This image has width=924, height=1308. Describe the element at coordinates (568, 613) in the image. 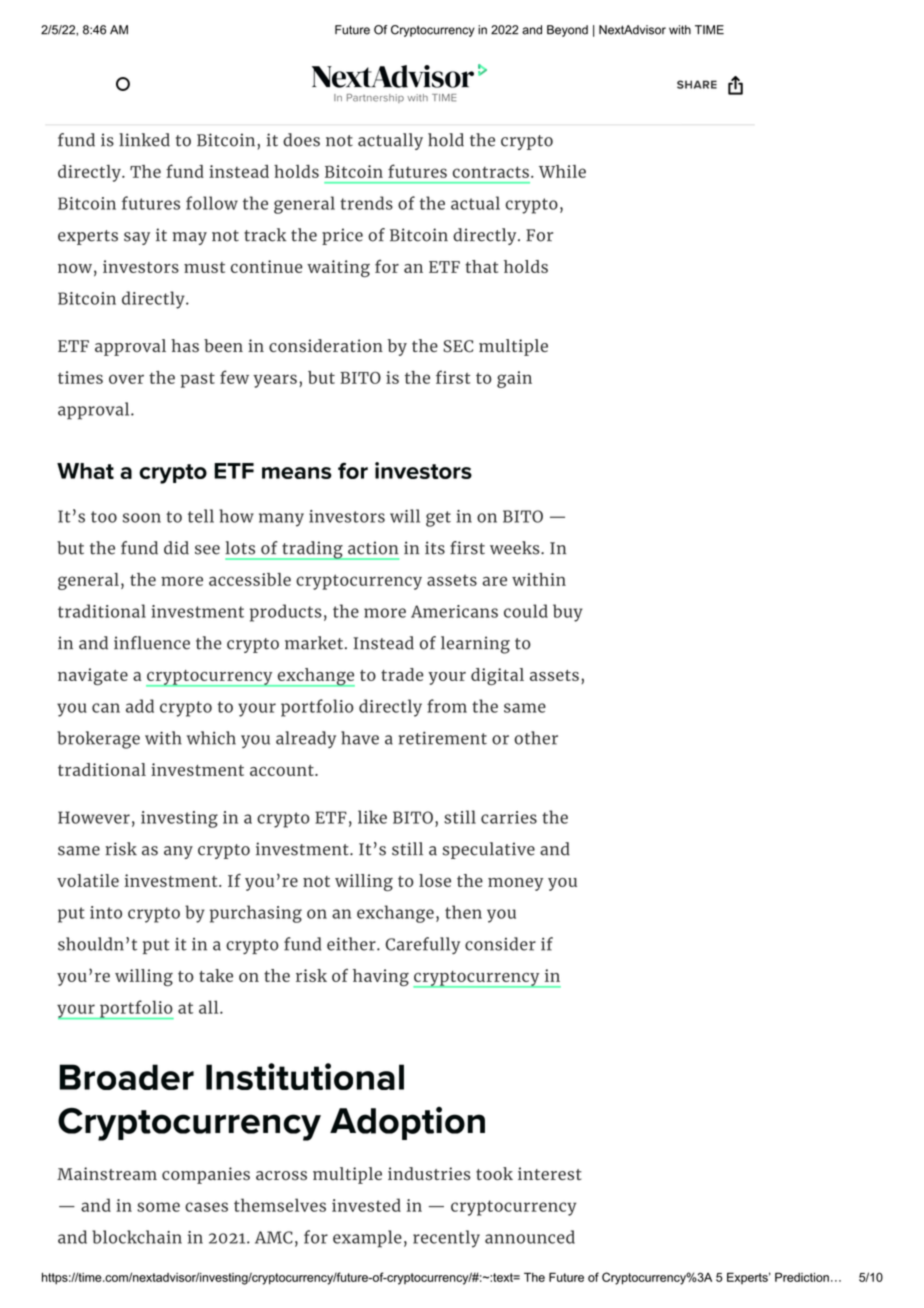

I see `buy` at that location.
